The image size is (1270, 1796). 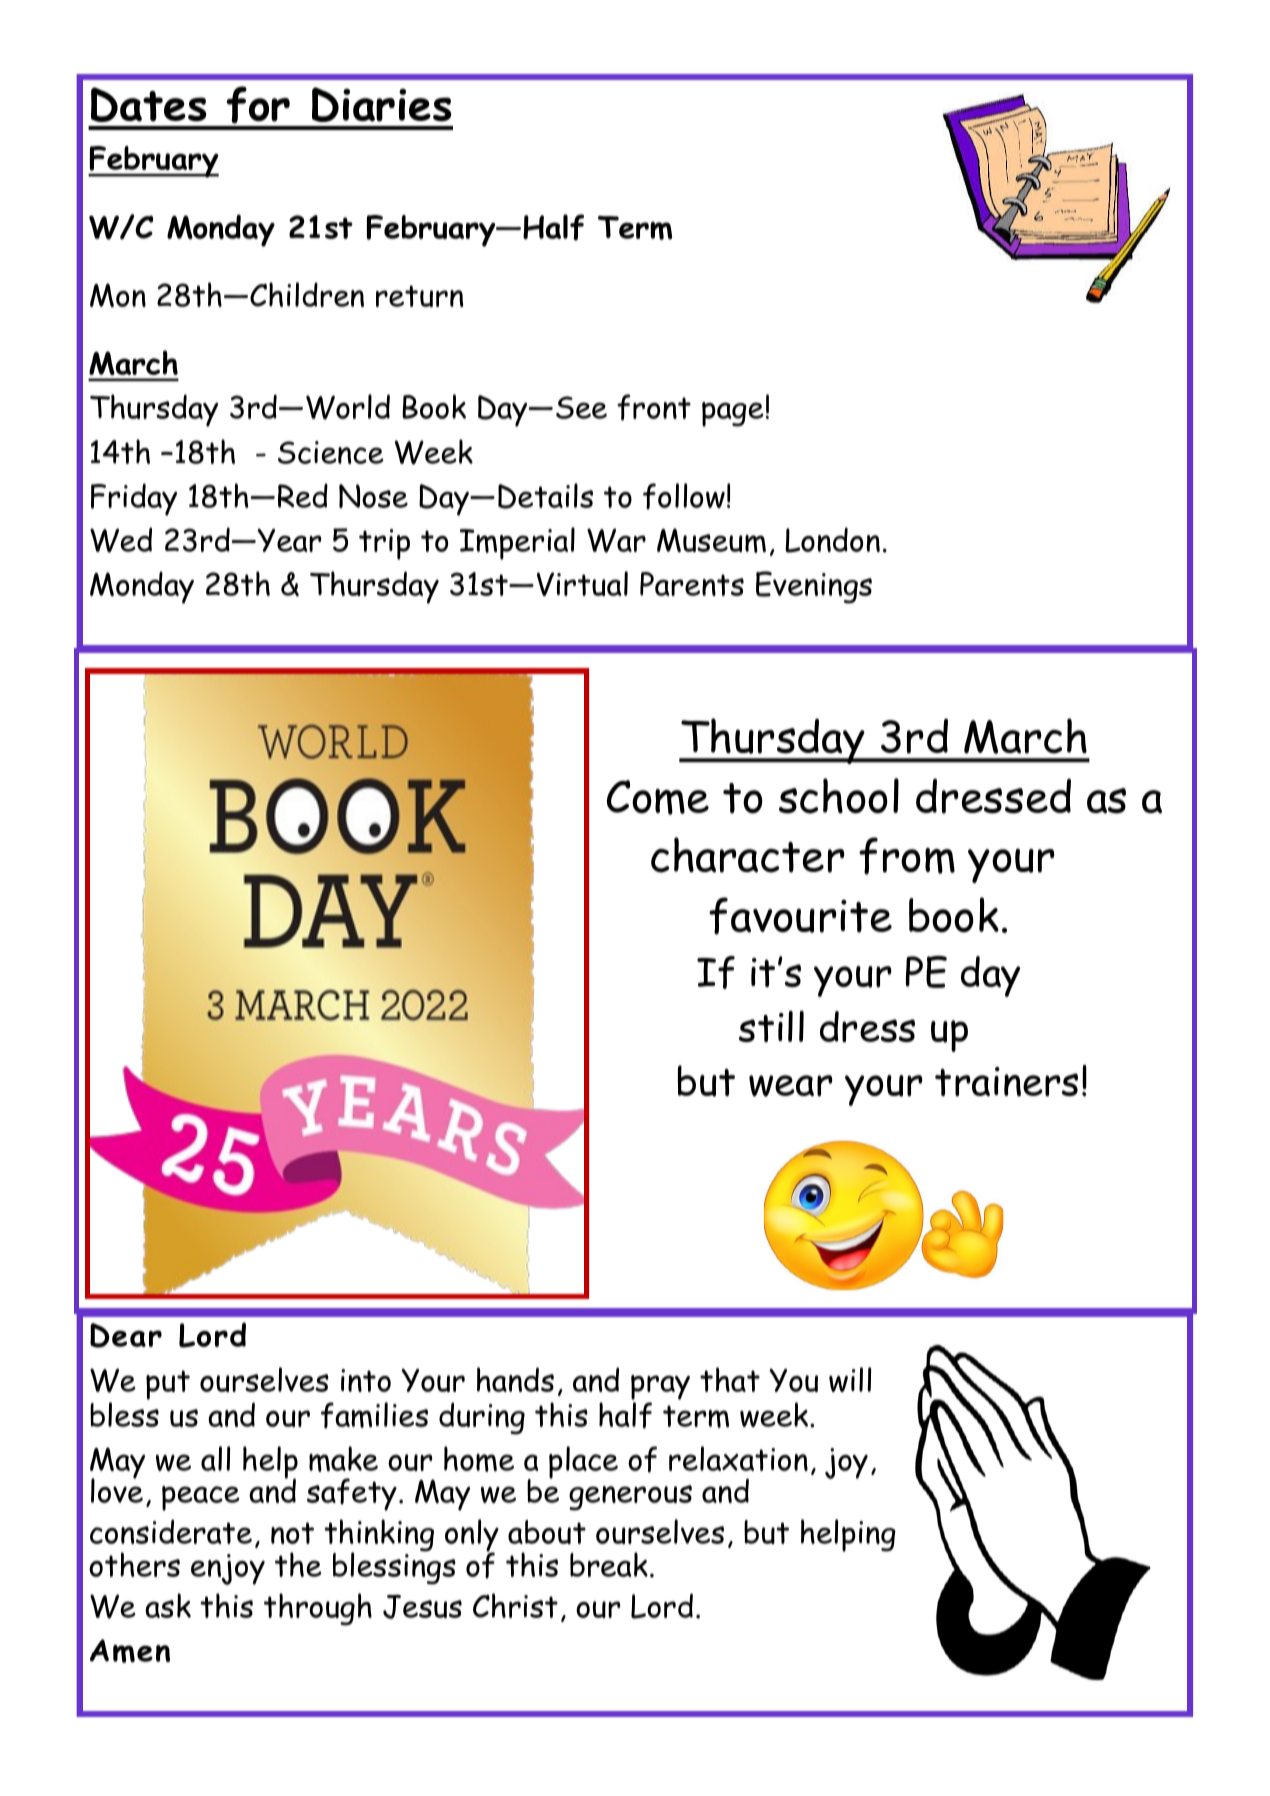 I want to click on page, so click(x=733, y=414).
